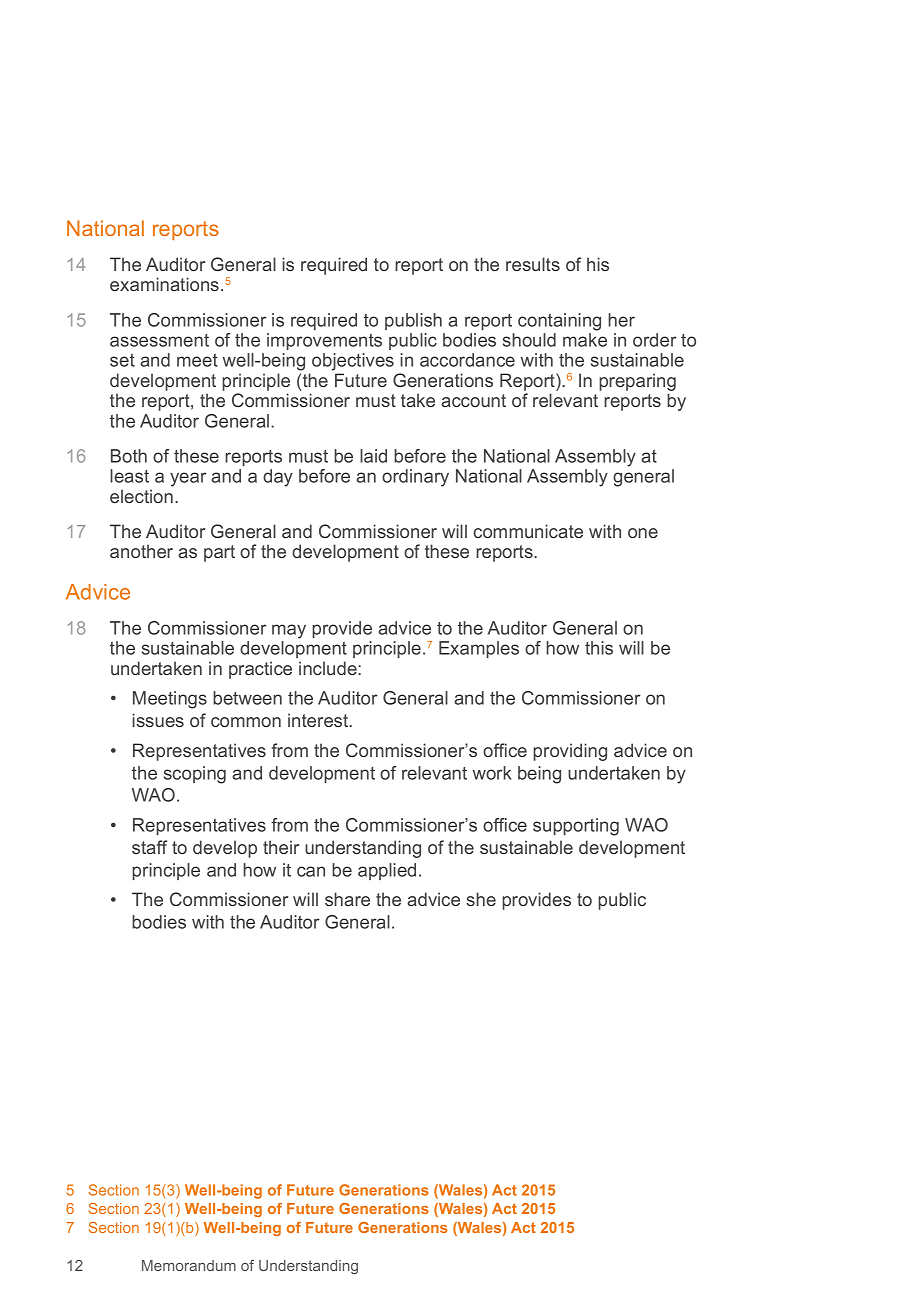 This screenshot has width=924, height=1308. I want to click on applied, so click(387, 871).
